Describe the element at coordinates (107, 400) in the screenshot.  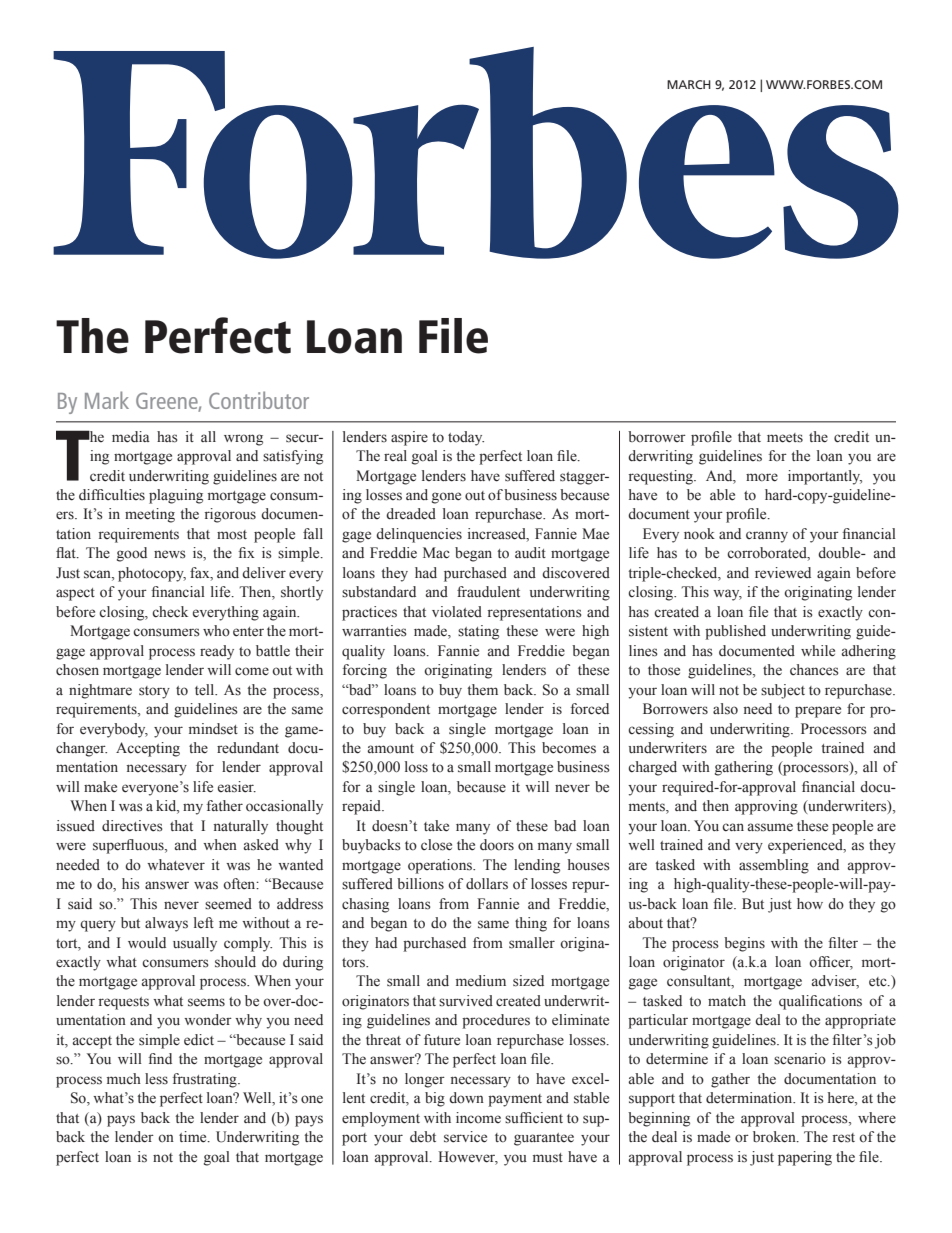
I see `Mark` at that location.
